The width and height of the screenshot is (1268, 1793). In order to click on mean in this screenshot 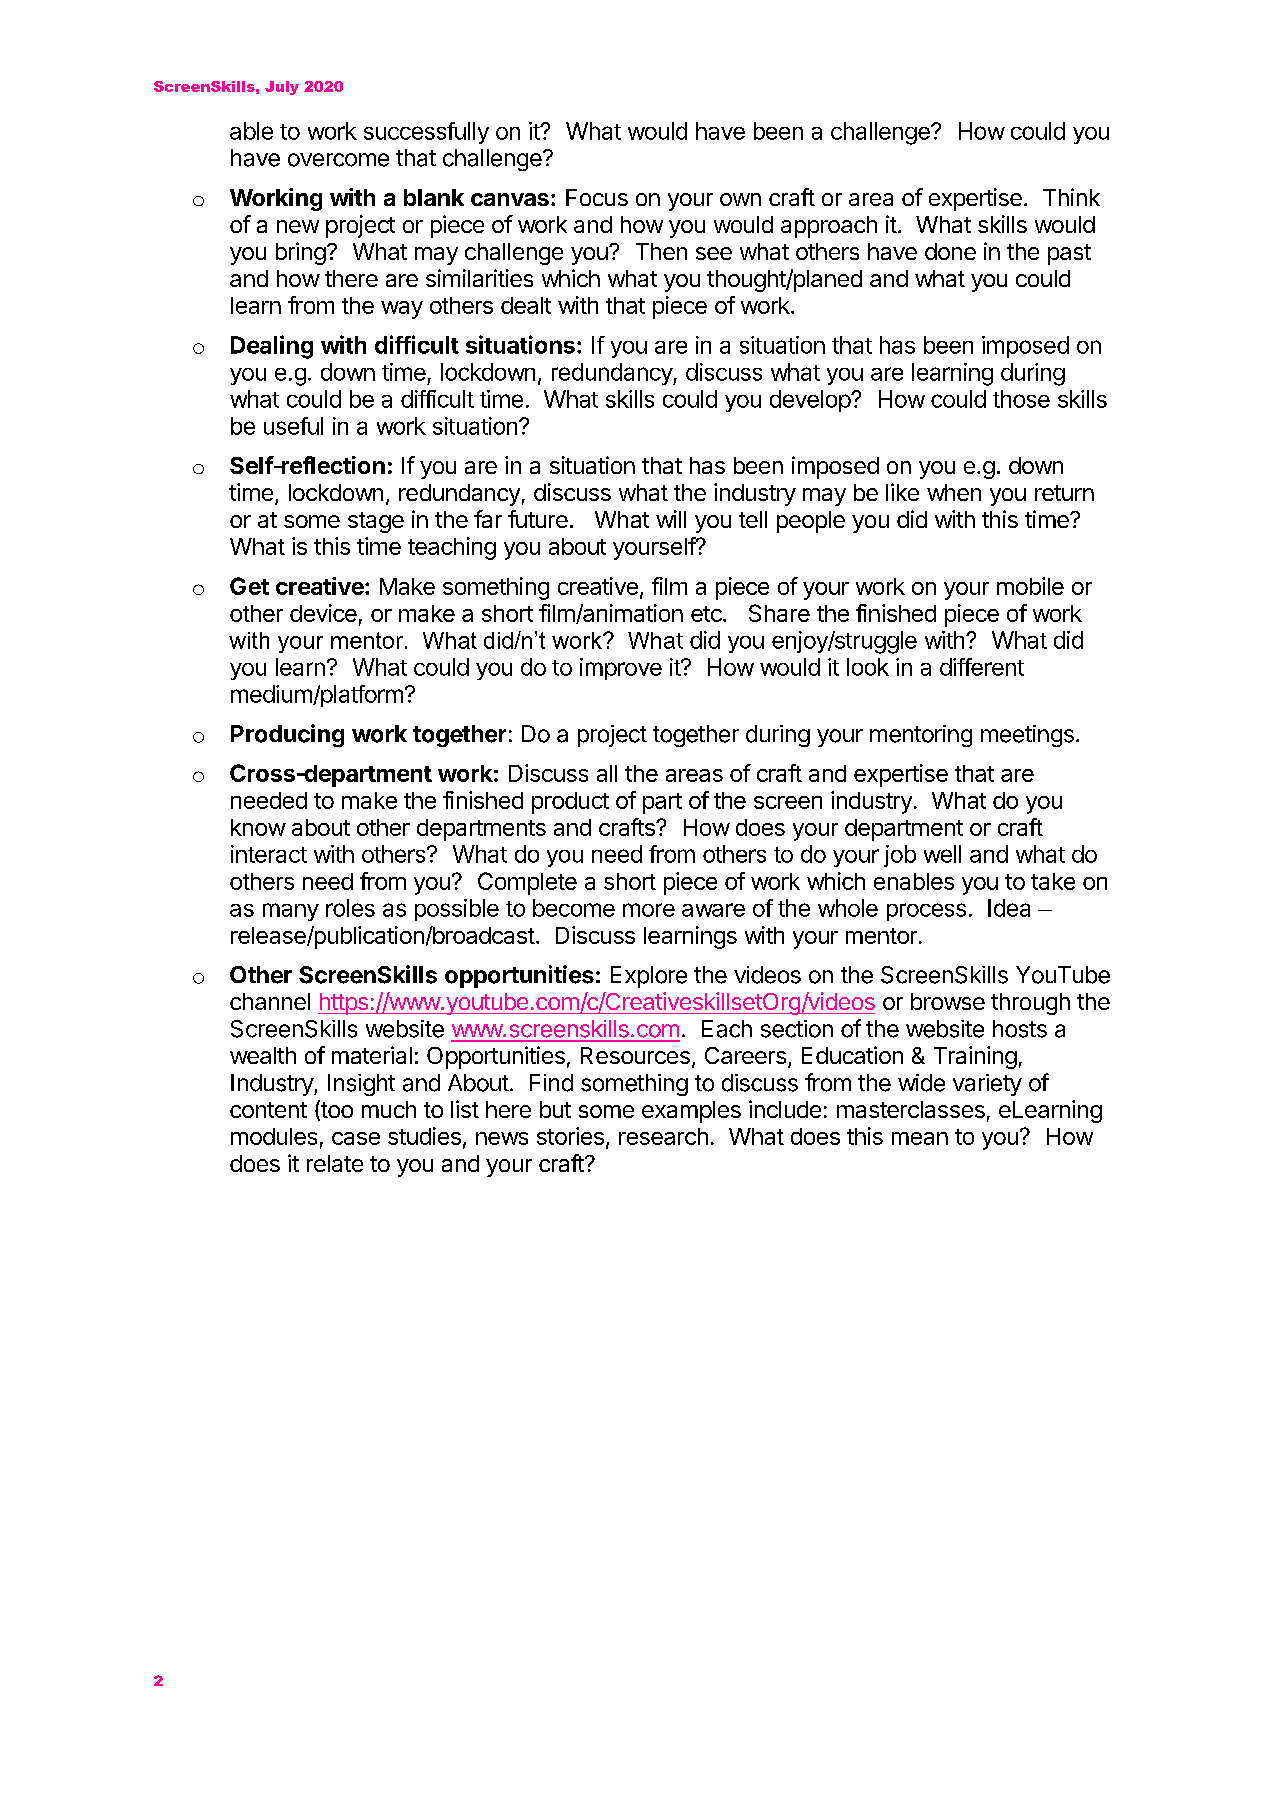, I will do `click(920, 1138)`.
